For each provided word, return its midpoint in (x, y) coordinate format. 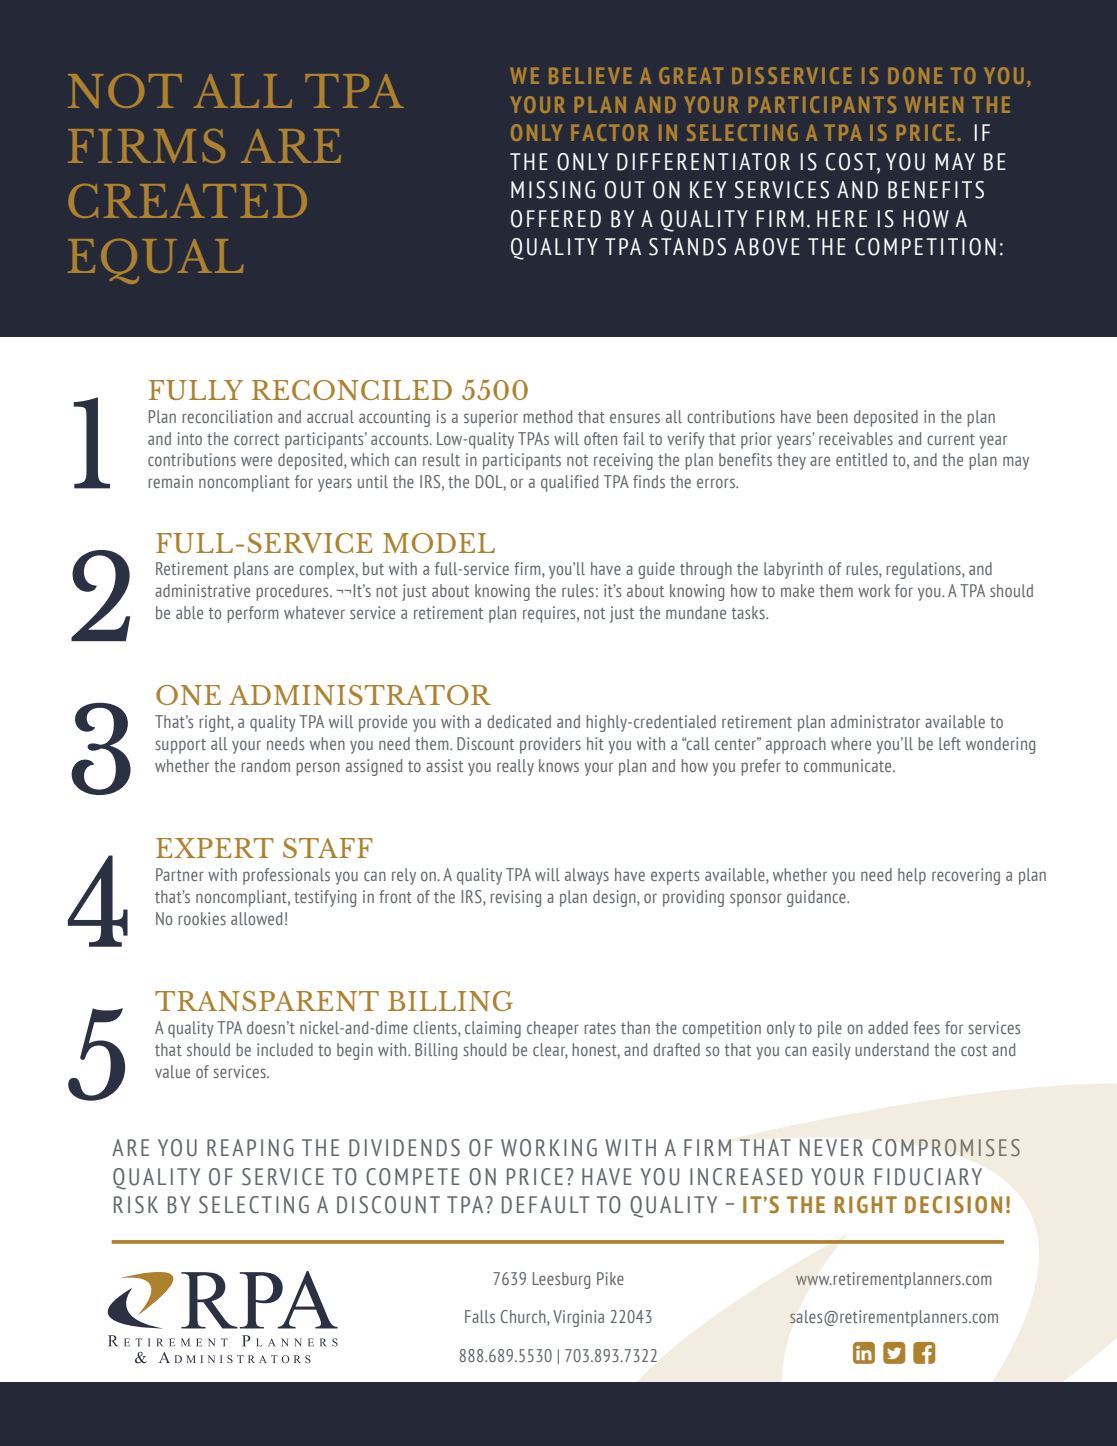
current (951, 439)
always (587, 876)
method (548, 416)
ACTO (608, 132)
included (285, 1049)
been (832, 416)
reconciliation (227, 416)
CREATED (187, 201)
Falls (480, 1316)
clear (550, 1050)
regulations (924, 570)
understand (892, 1049)
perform (253, 614)
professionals (286, 876)
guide (656, 570)
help (912, 876)
